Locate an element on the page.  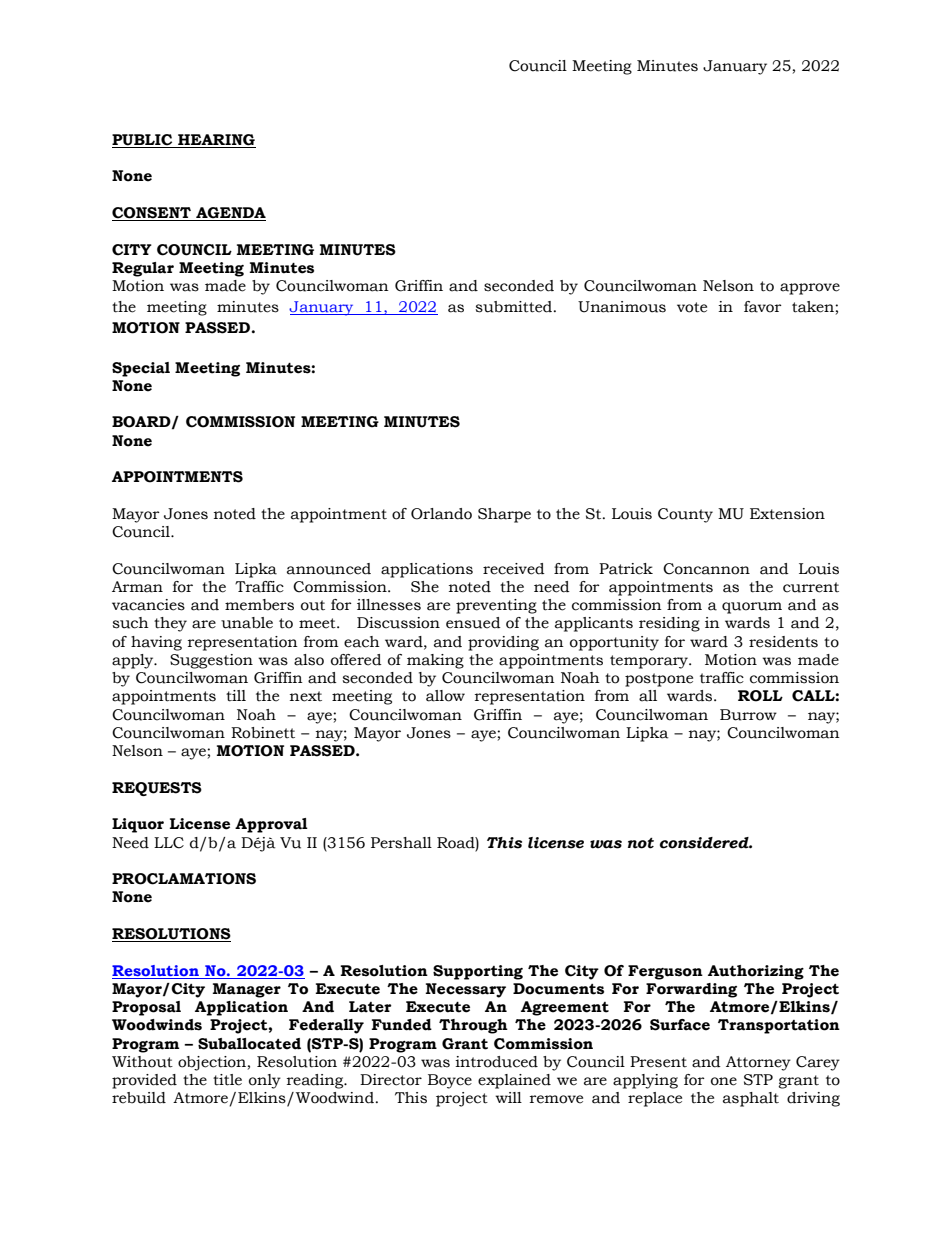
introduced is located at coordinates (496, 1062).
